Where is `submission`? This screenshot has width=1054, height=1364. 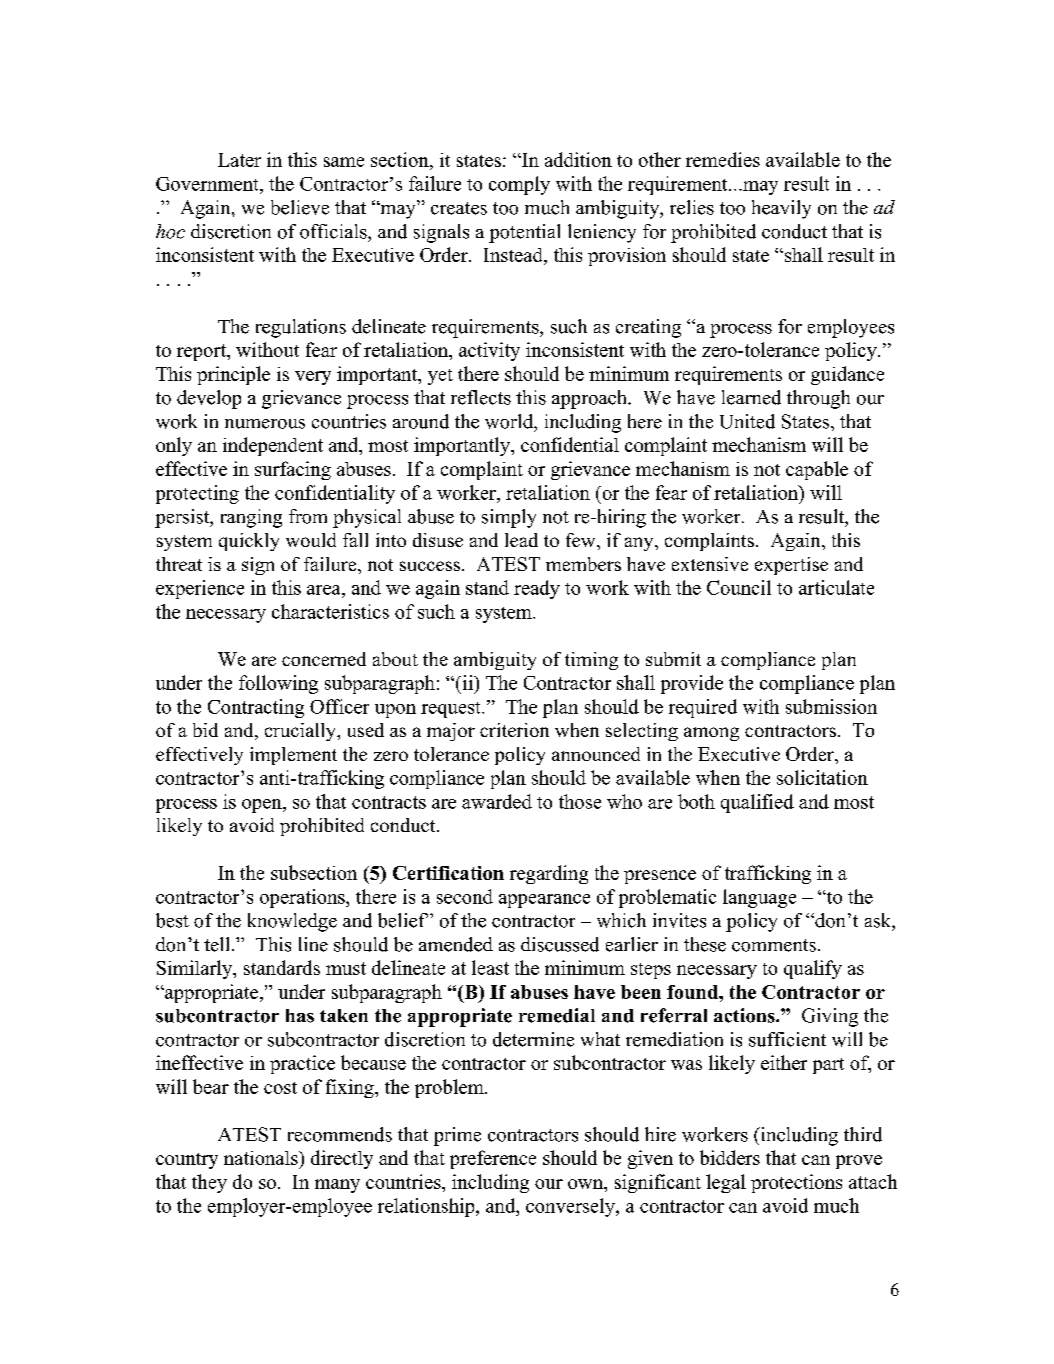
submission is located at coordinates (831, 706).
